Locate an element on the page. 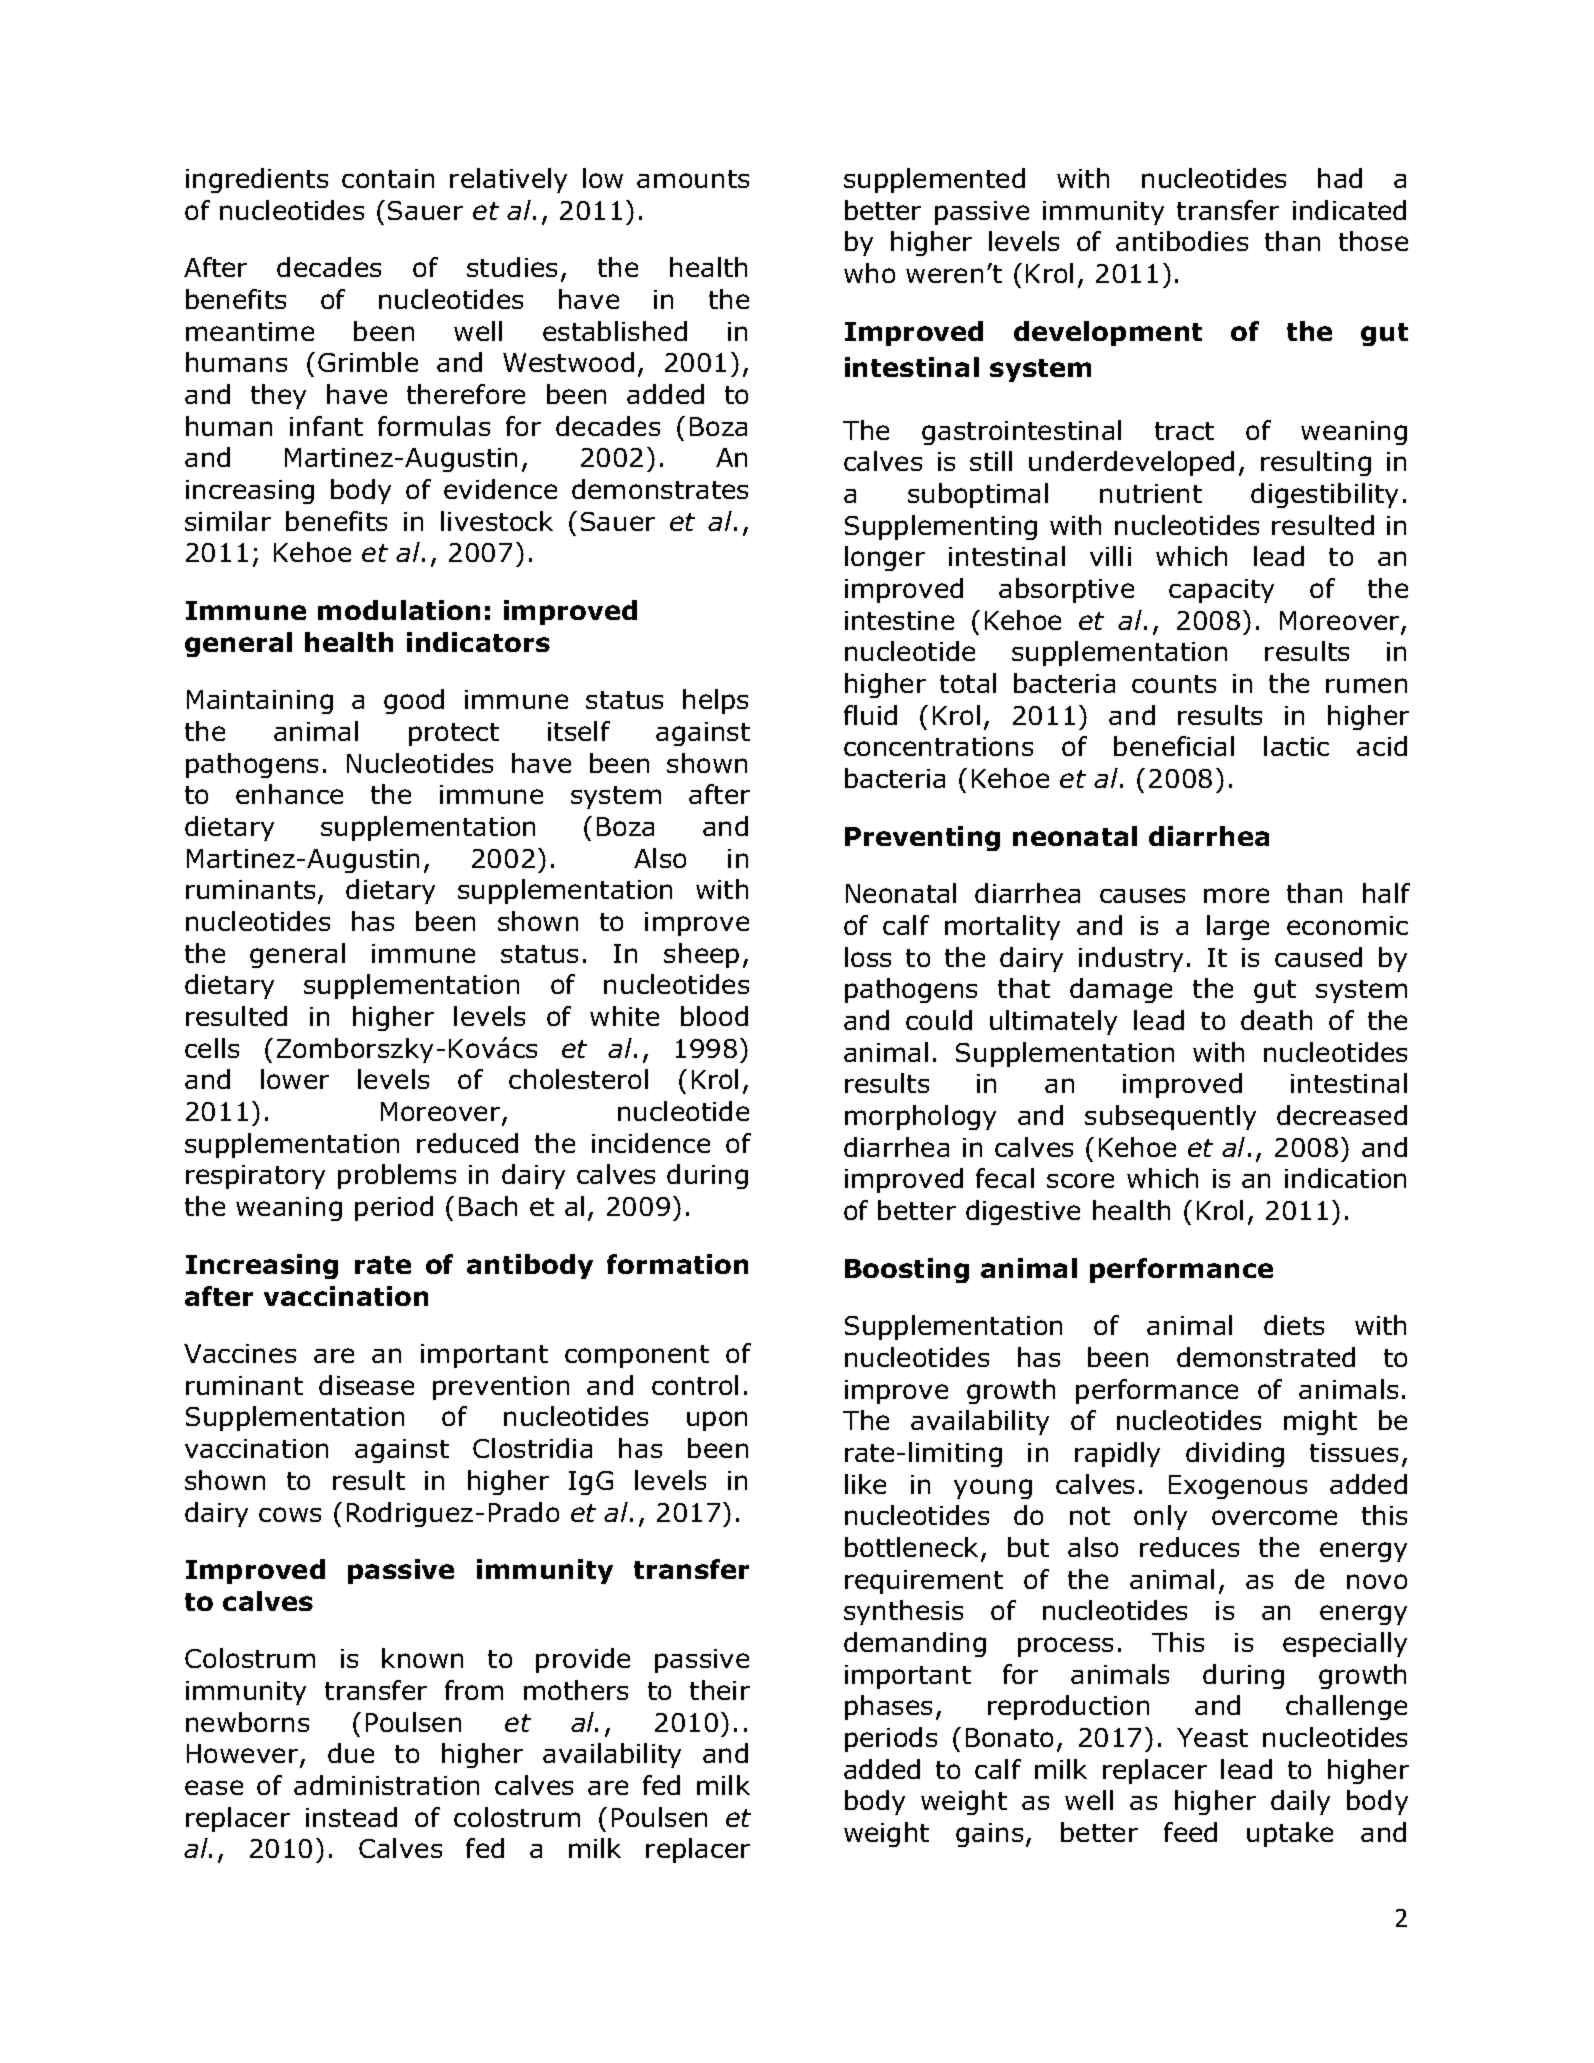 The height and width of the page is (2063, 1594). phases is located at coordinates (888, 1707).
